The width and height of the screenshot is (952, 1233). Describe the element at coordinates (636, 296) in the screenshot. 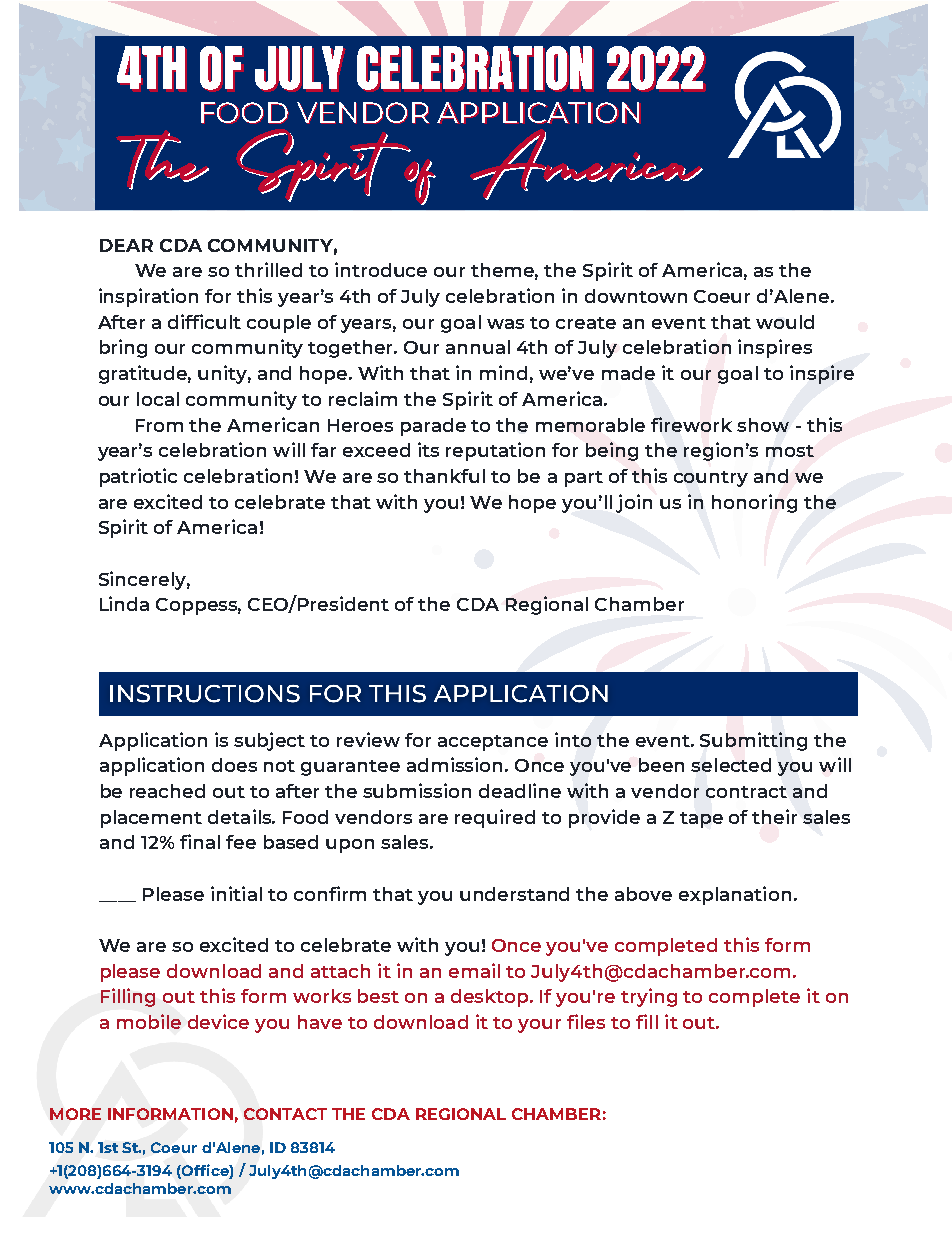

I see `downtown` at that location.
